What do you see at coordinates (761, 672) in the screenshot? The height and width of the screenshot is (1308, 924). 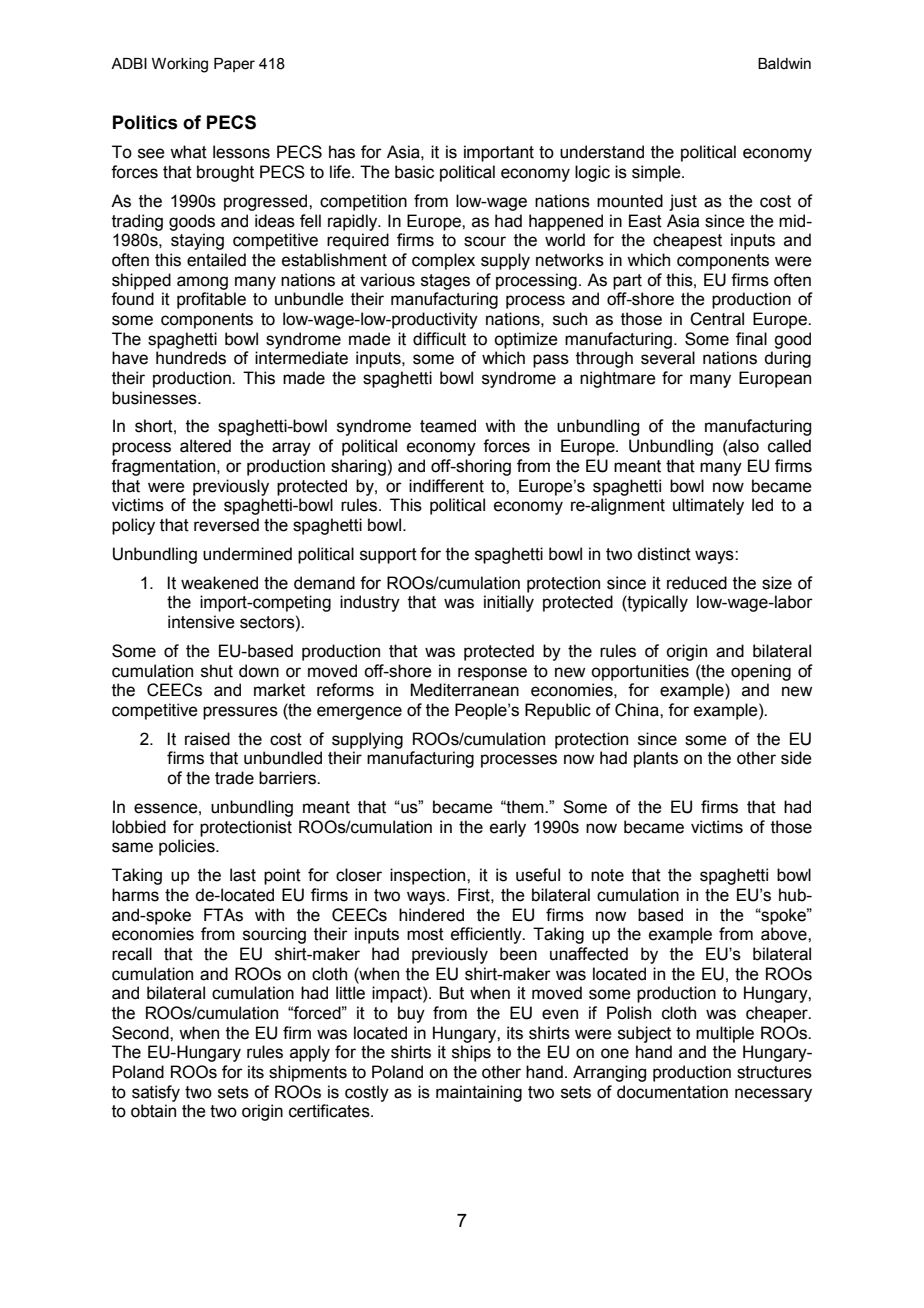 I see `opening` at bounding box center [761, 672].
